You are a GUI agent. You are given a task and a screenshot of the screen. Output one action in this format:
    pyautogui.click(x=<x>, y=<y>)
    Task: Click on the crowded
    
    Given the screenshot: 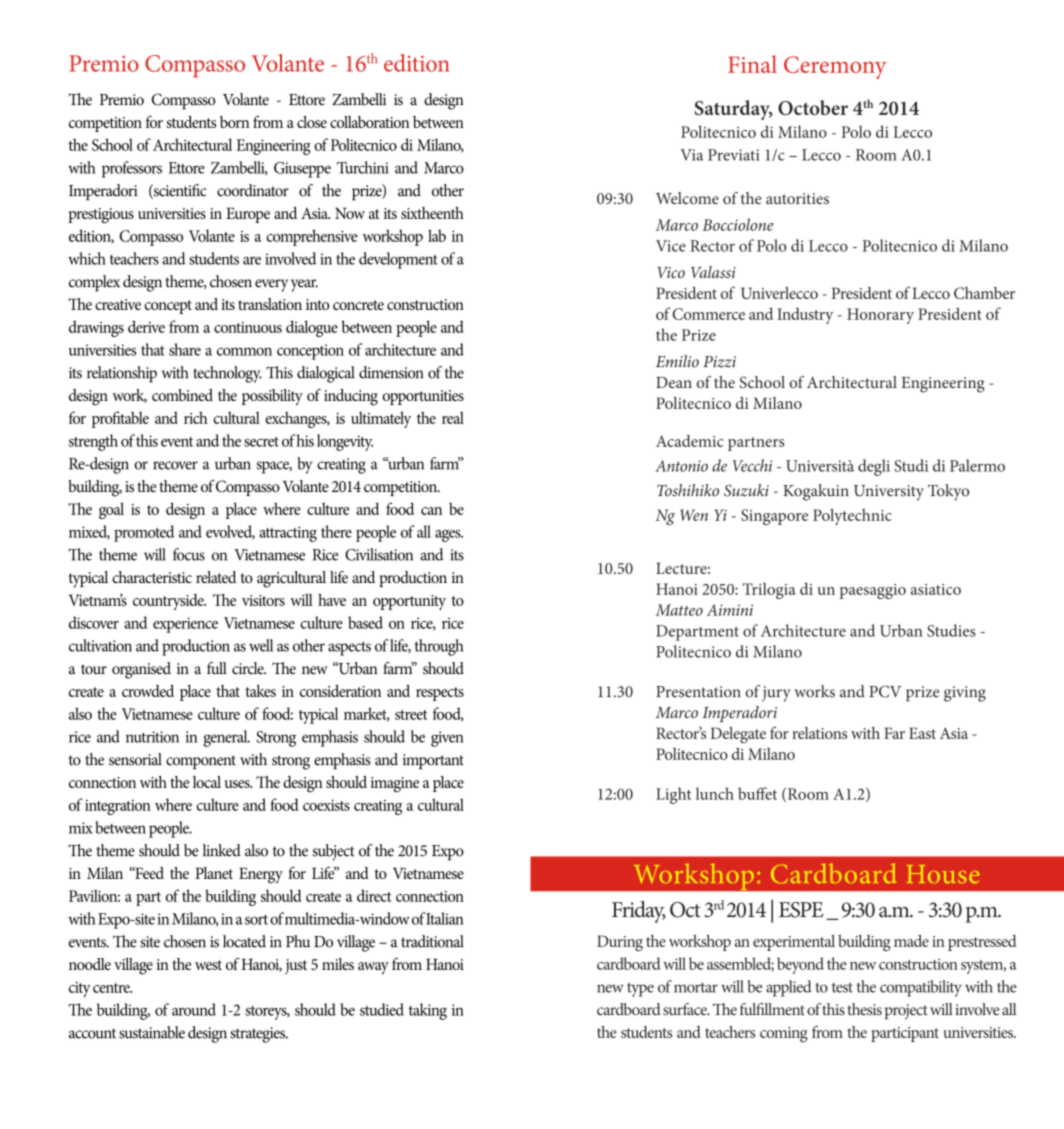 What is the action you would take?
    pyautogui.click(x=148, y=691)
